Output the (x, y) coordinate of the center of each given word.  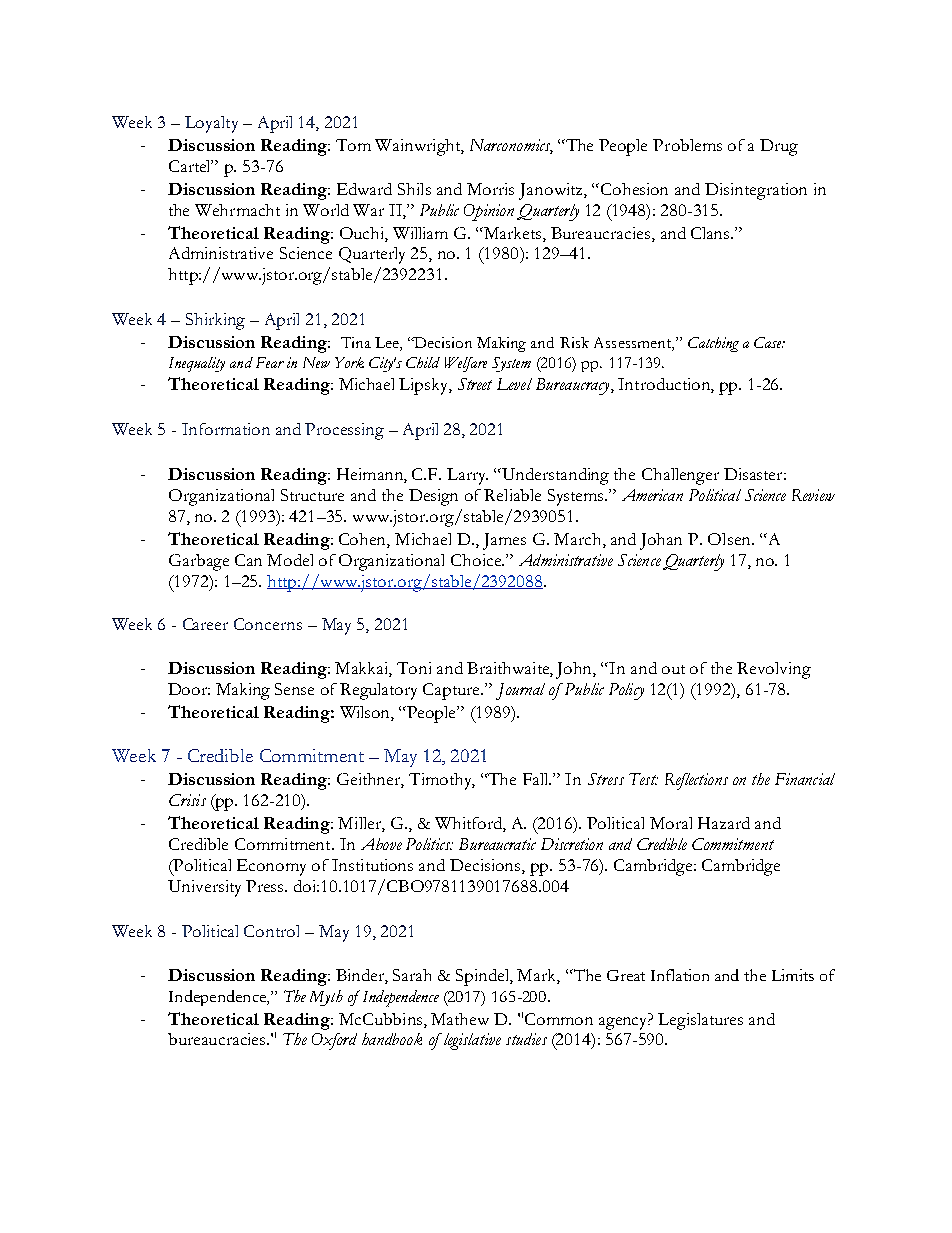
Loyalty (211, 124)
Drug (779, 147)
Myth (326, 998)
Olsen (730, 539)
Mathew (460, 1019)
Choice (477, 560)
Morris (490, 189)
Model (290, 560)
